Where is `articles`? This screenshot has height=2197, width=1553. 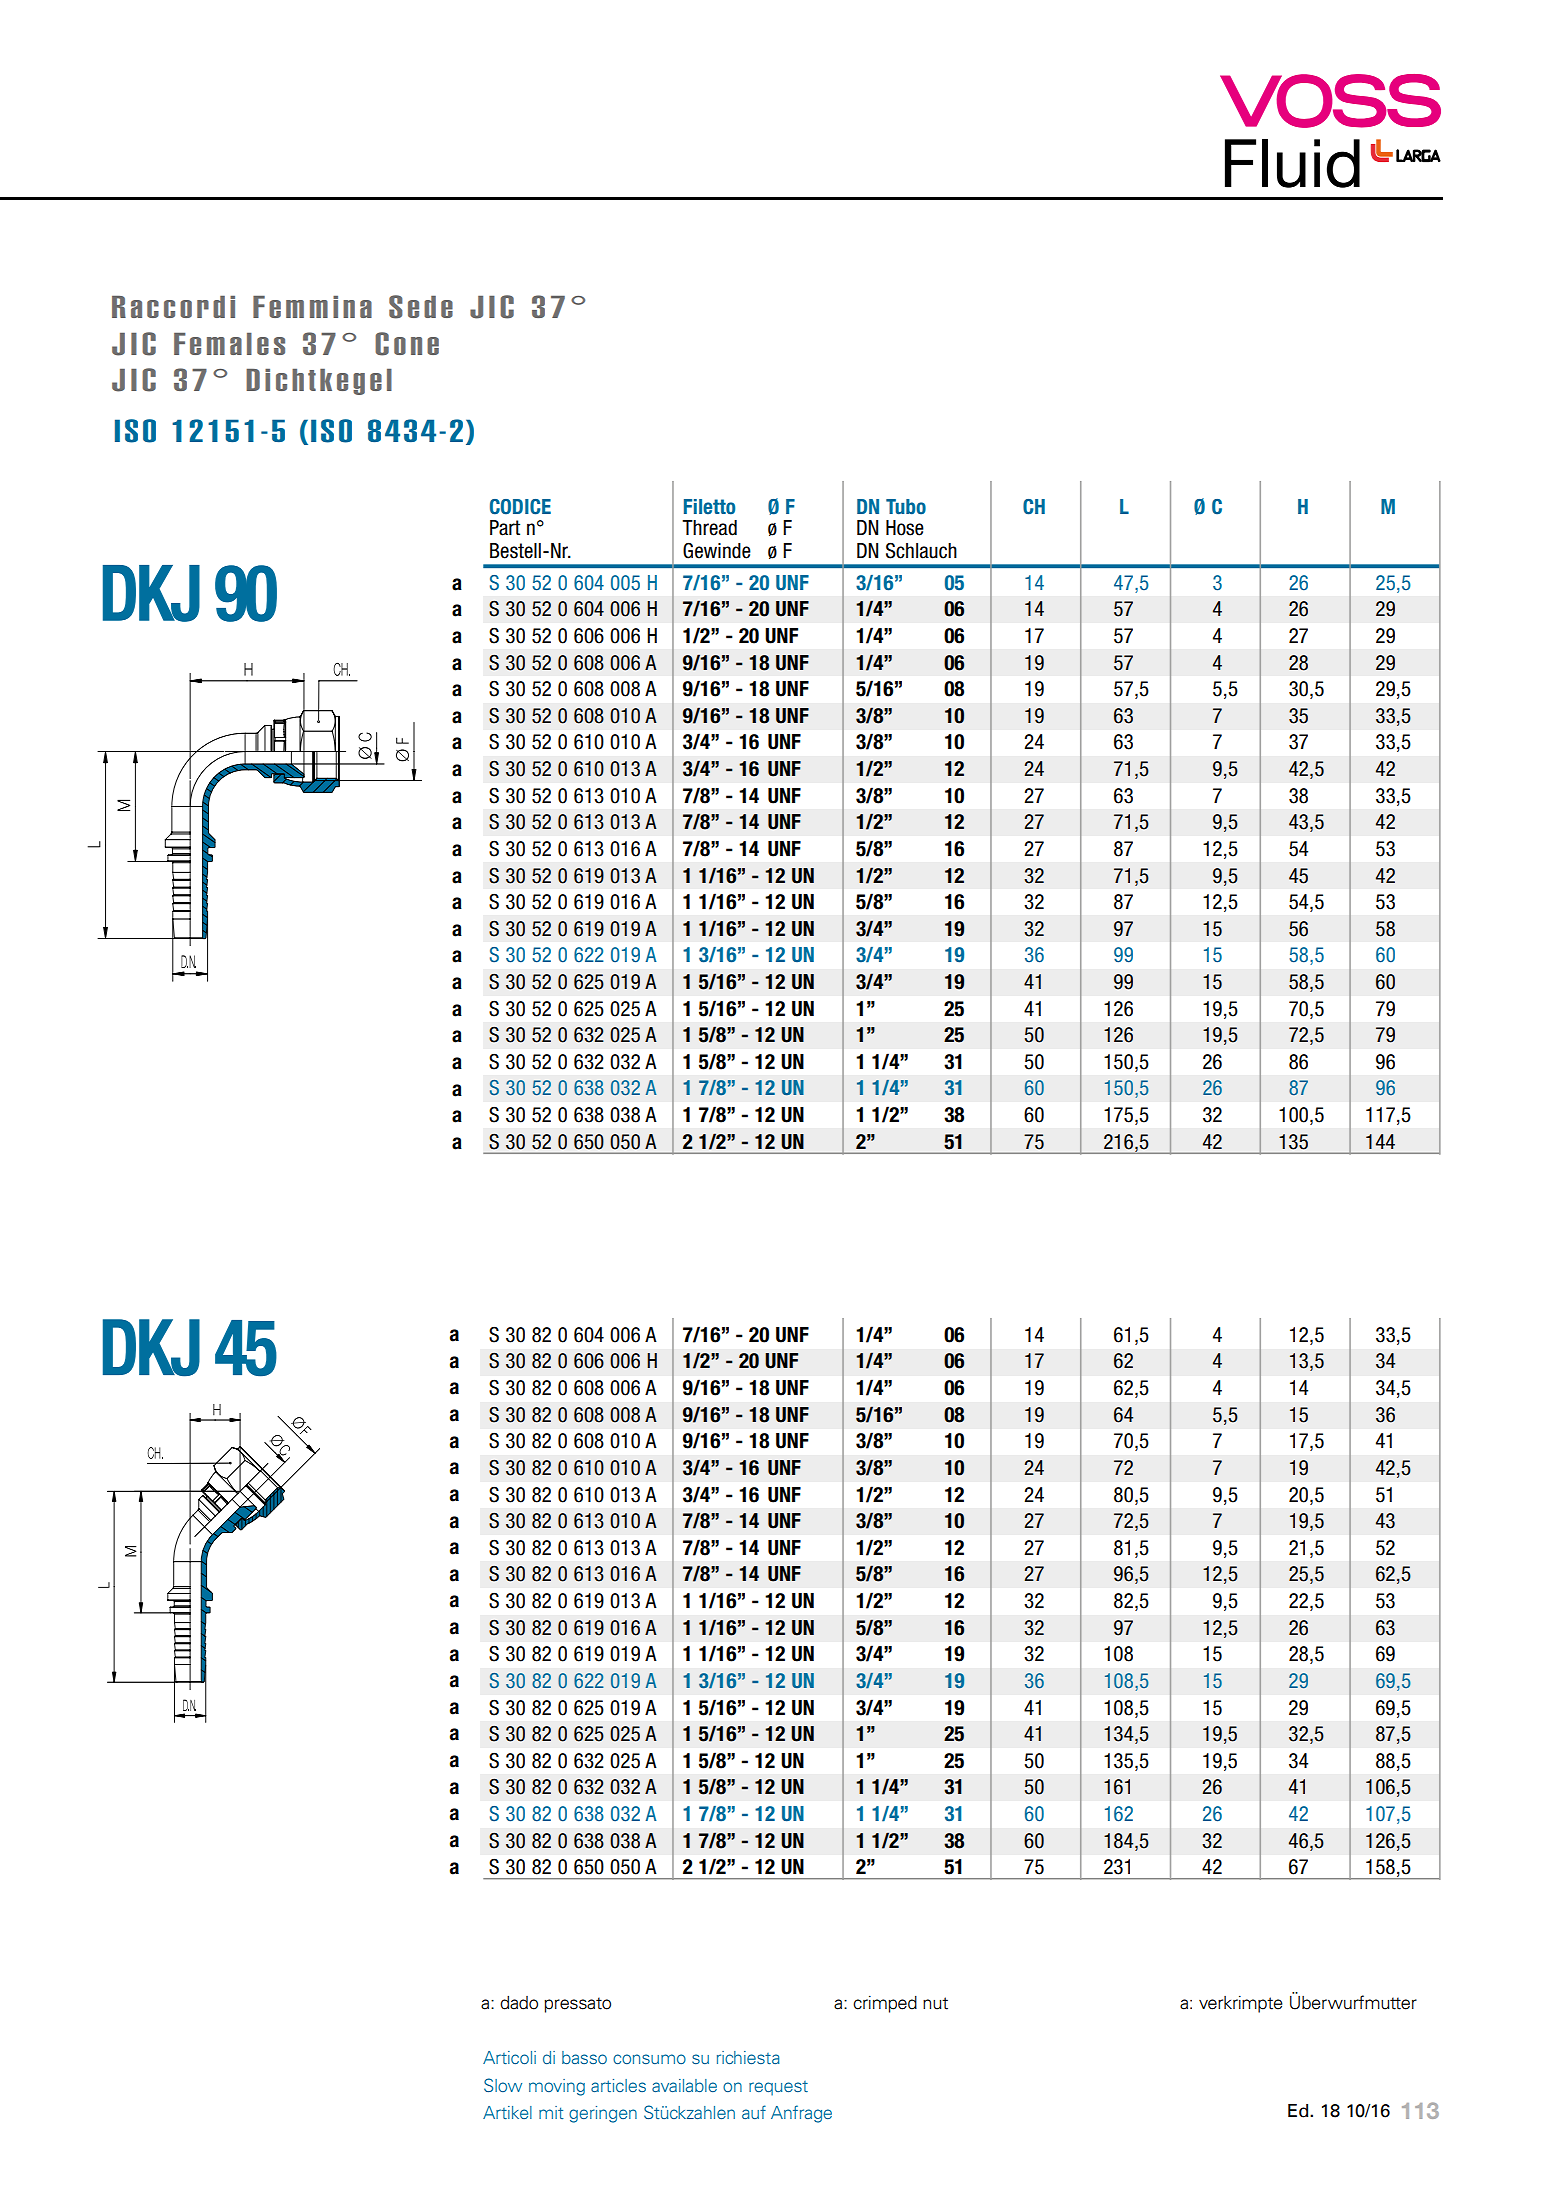 articles is located at coordinates (618, 2085).
